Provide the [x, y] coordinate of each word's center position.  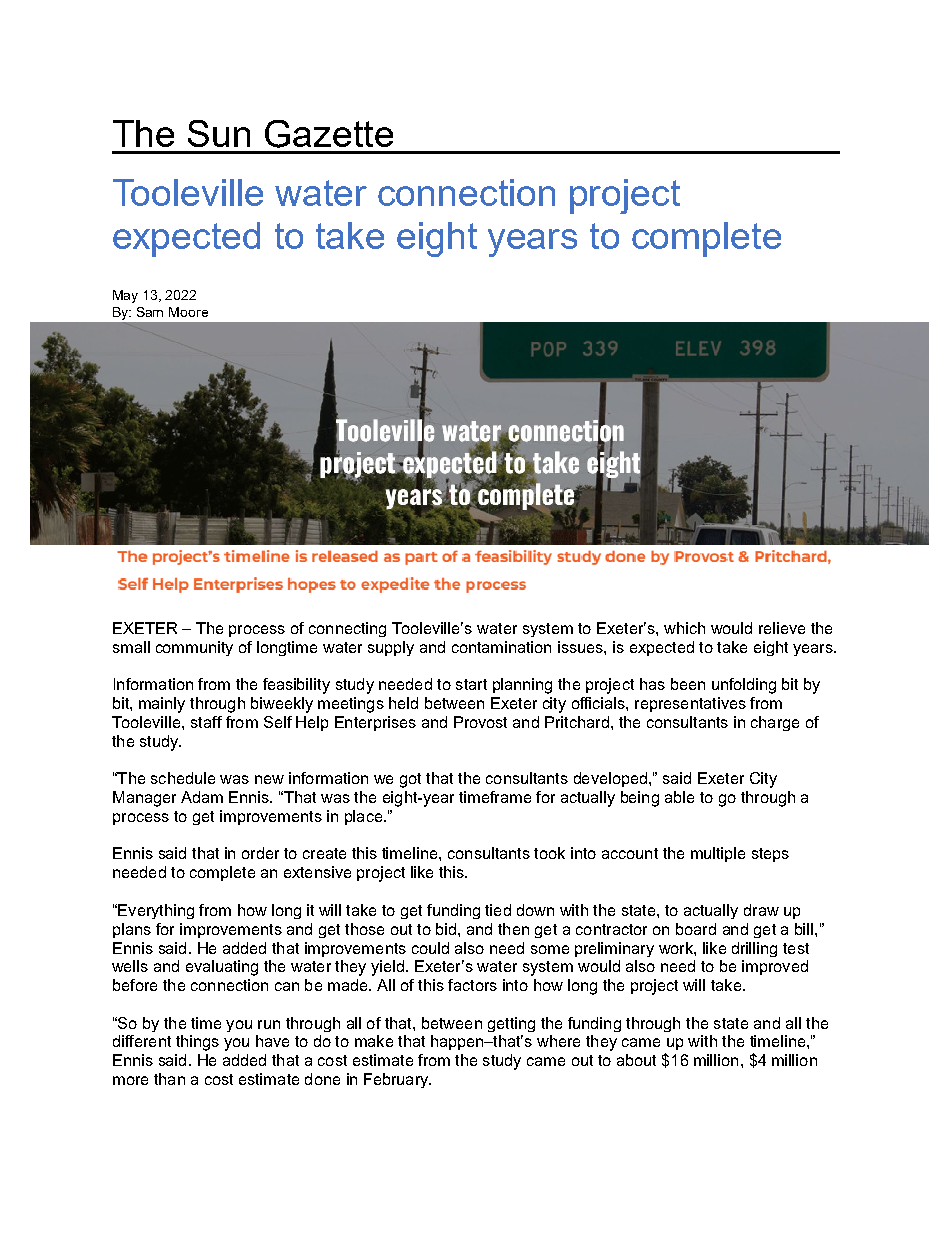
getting [511, 1024]
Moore [188, 312]
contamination [501, 647]
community [194, 648]
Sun [219, 133]
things [197, 1043]
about [636, 1060]
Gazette [329, 134]
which [684, 628]
